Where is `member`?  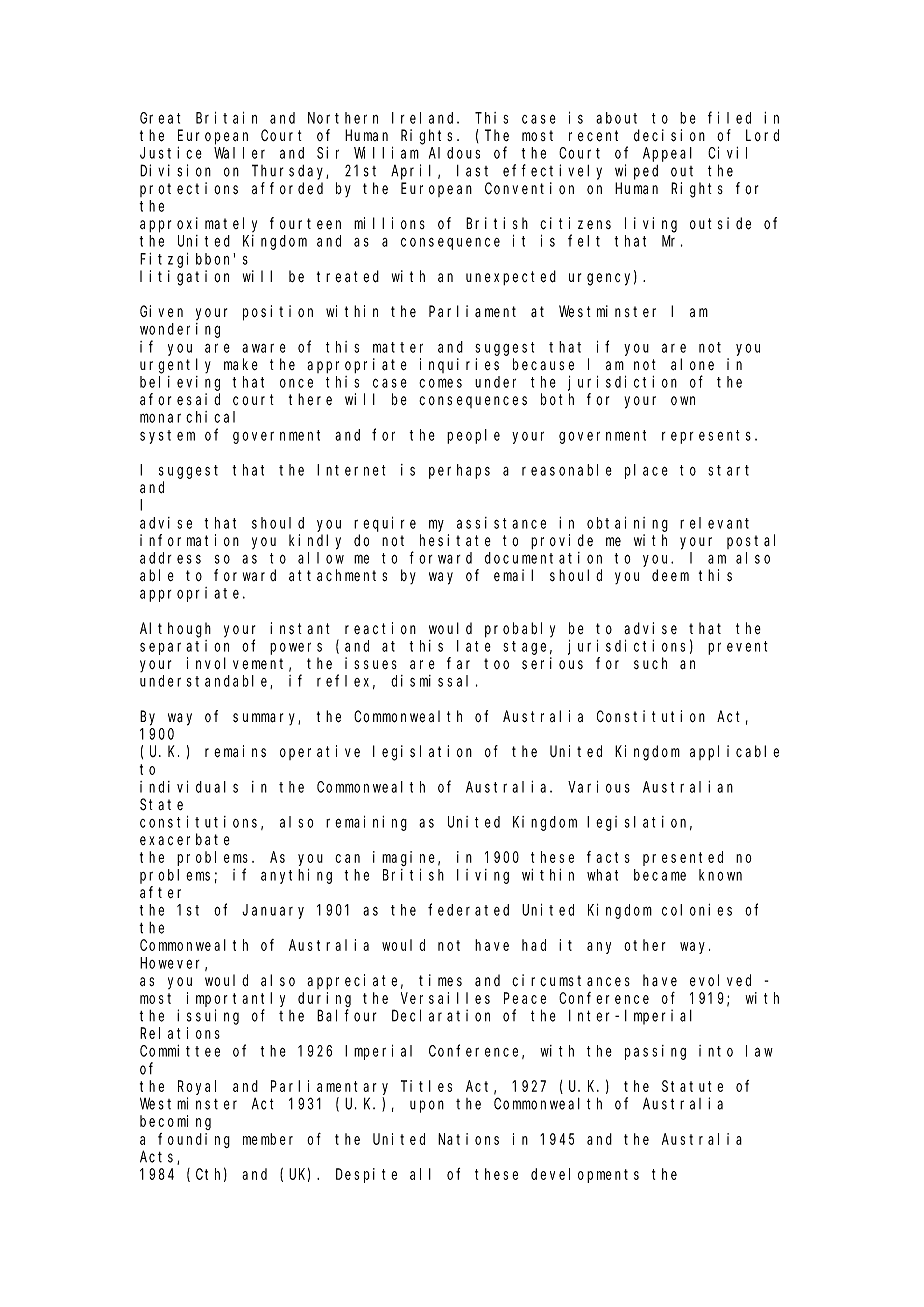
member is located at coordinates (268, 1139).
